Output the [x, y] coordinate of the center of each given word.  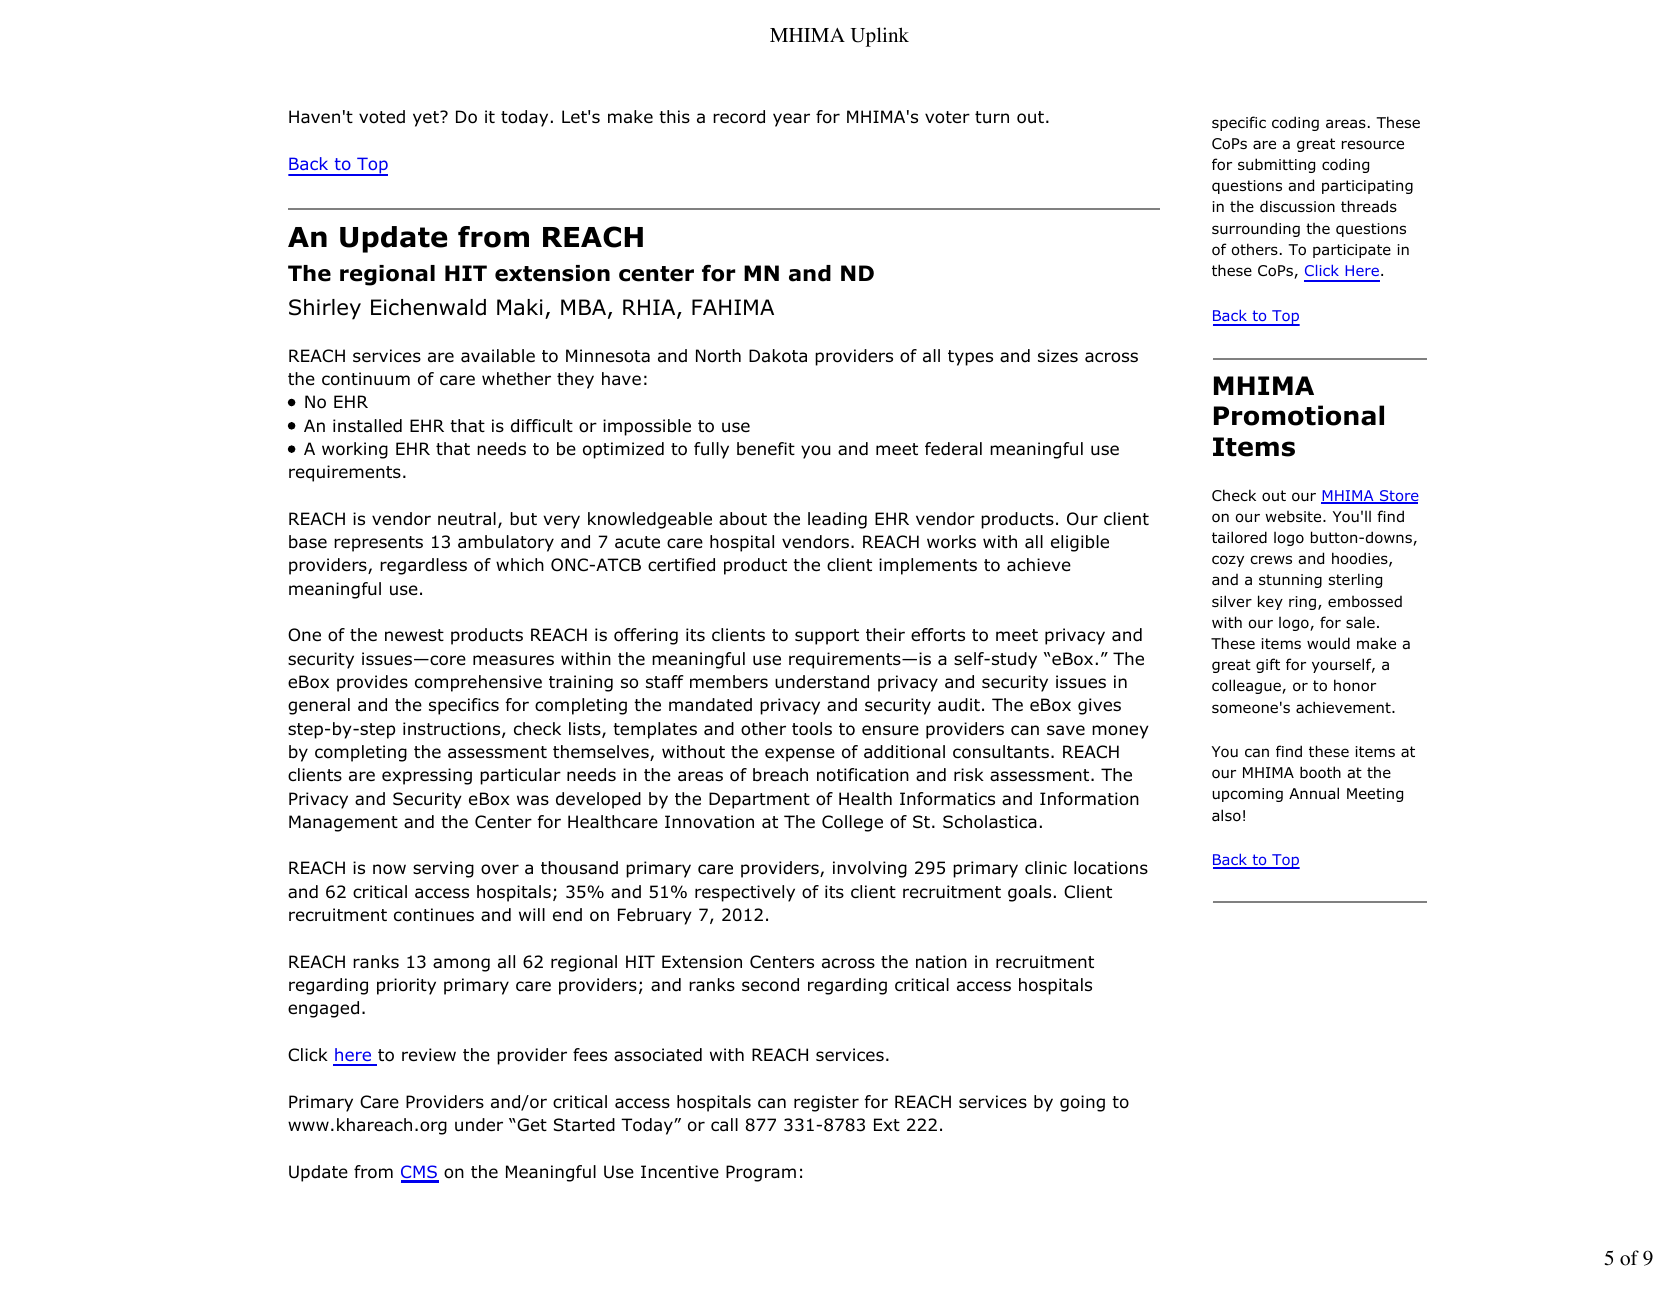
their [885, 635]
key [1270, 602]
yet [427, 119]
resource [1373, 145]
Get [531, 1125]
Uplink [879, 37]
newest [414, 635]
